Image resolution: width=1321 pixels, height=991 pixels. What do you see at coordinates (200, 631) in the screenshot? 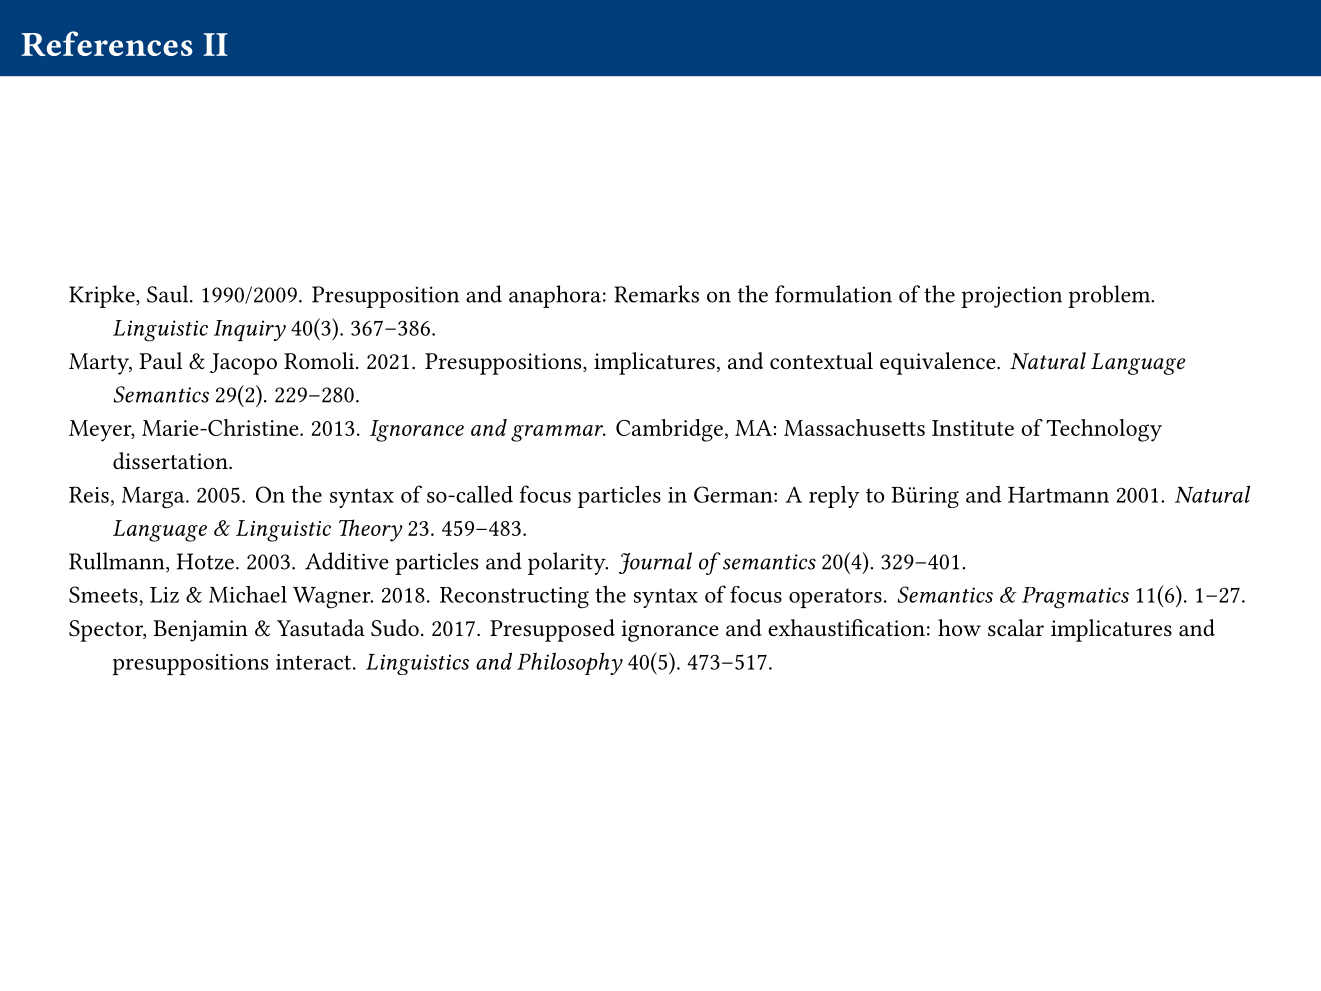
I see `Benjamin` at bounding box center [200, 631].
